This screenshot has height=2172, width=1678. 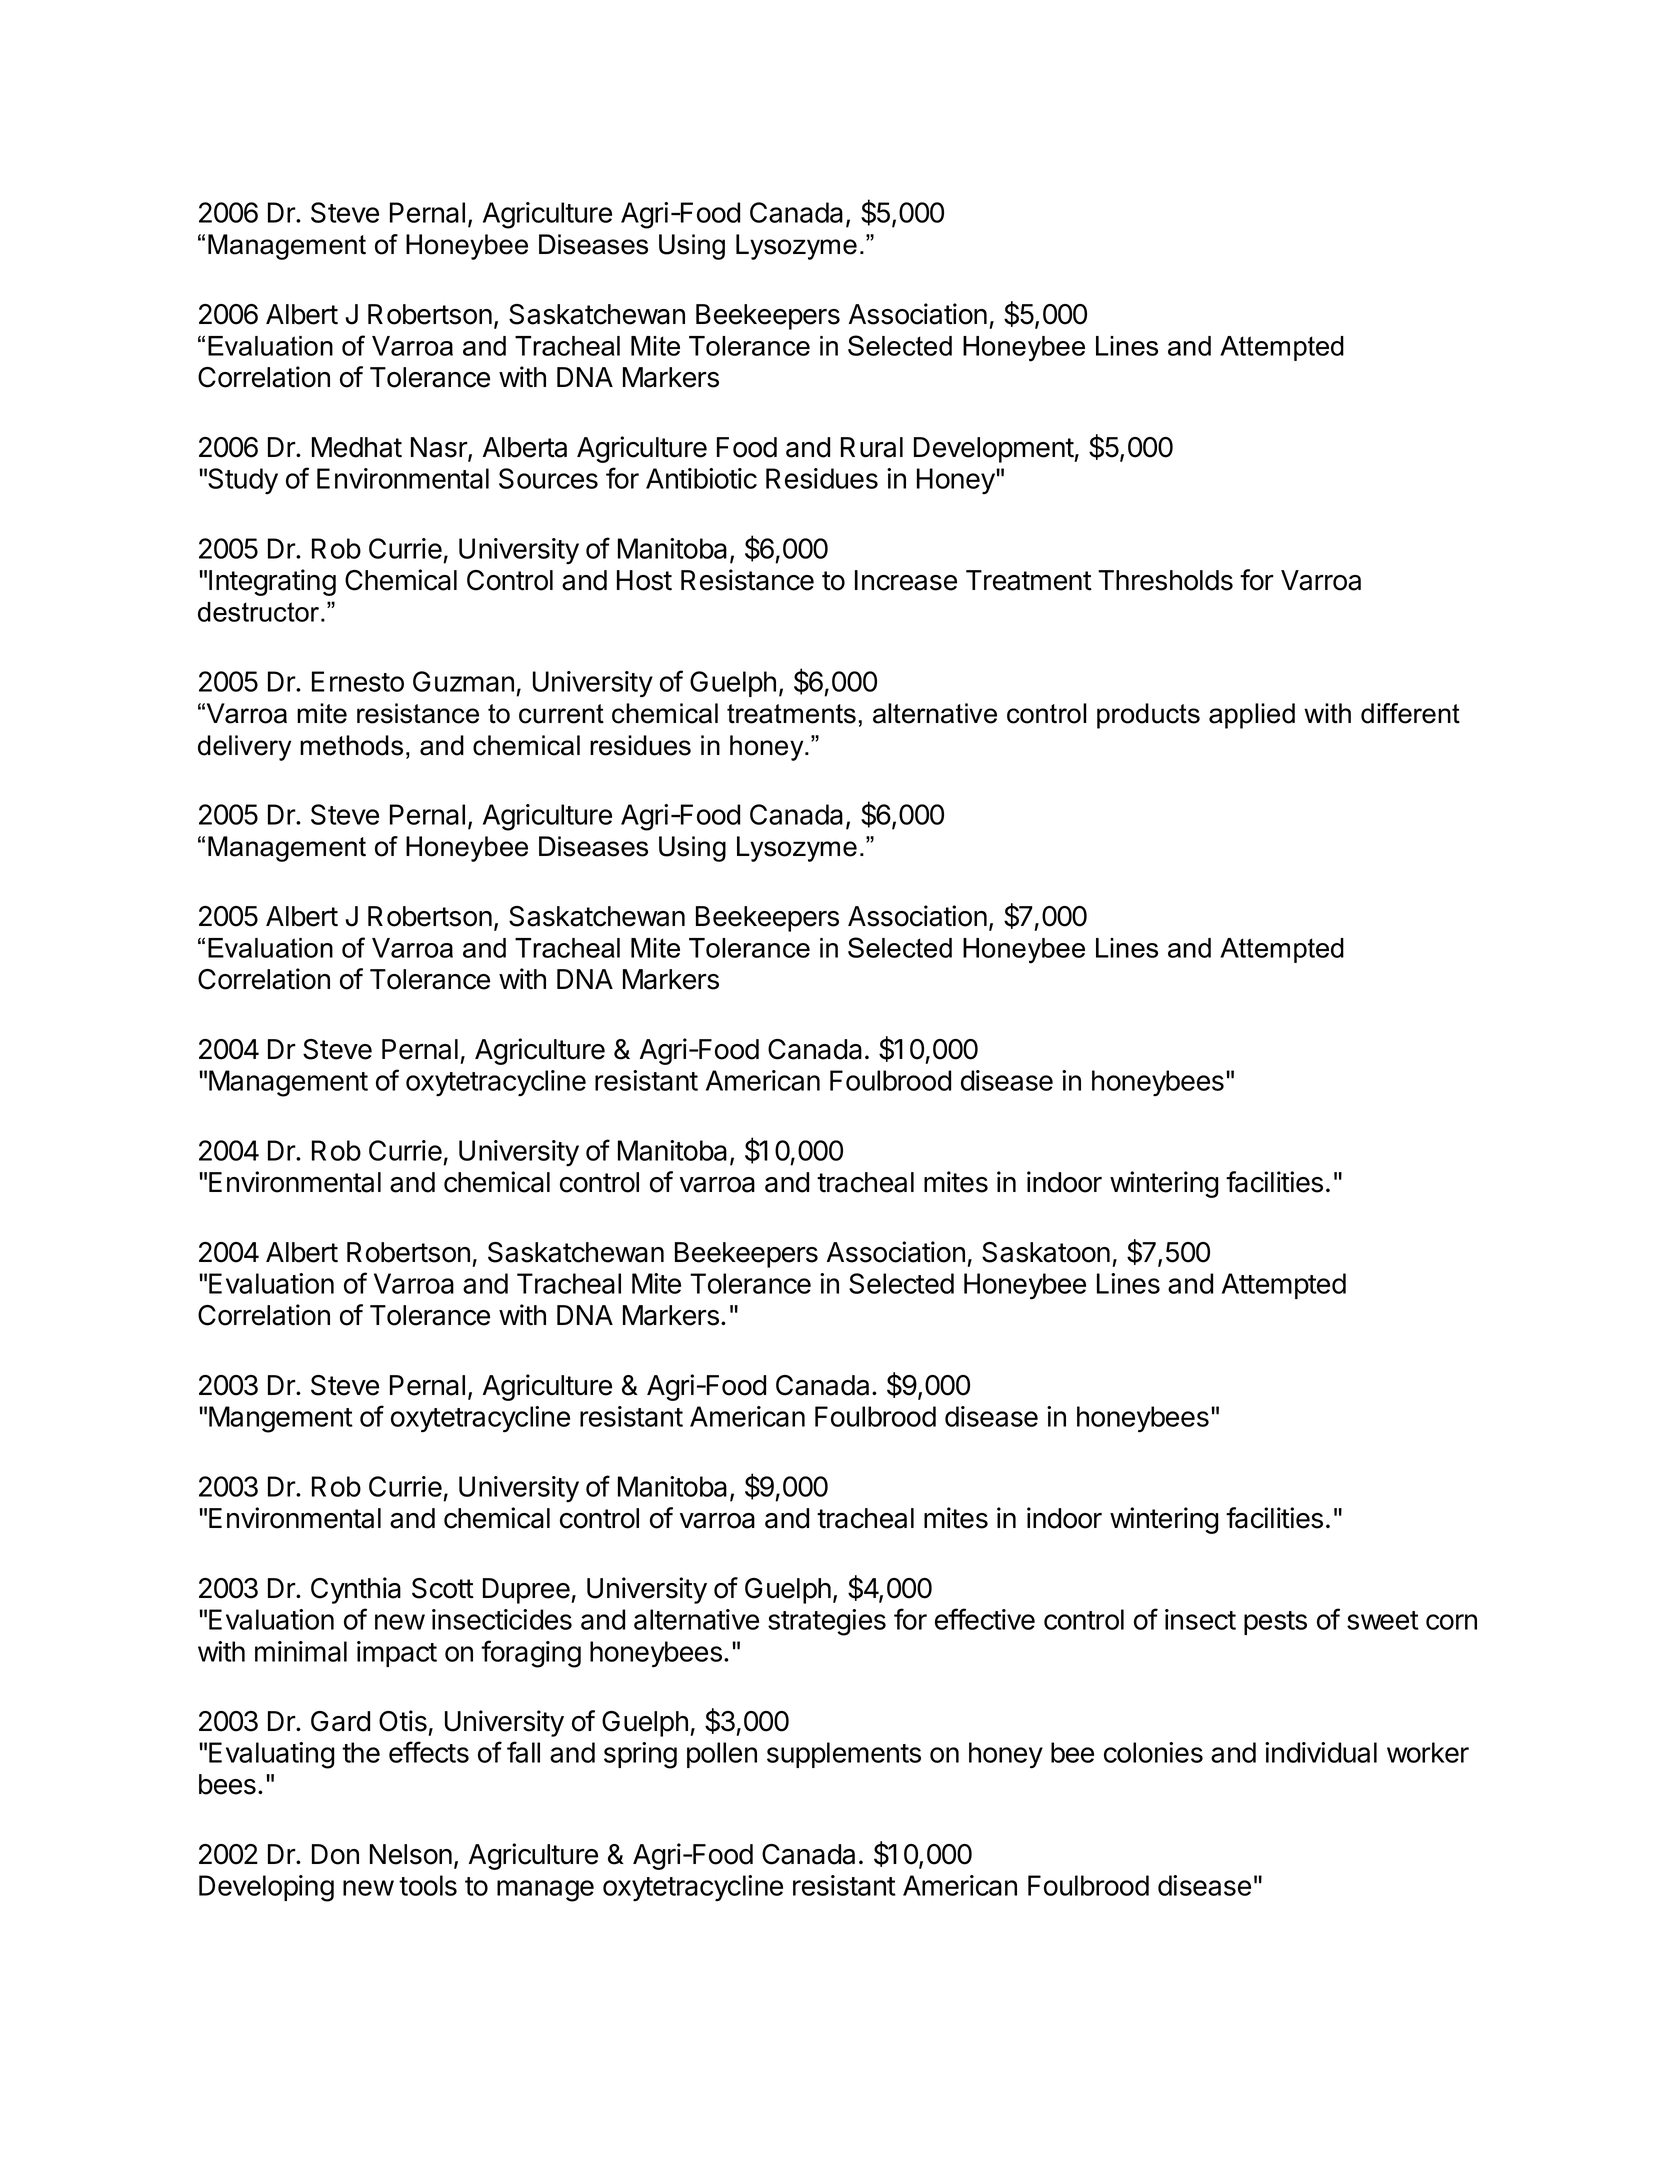 What do you see at coordinates (440, 448) in the screenshot?
I see `Nasr` at bounding box center [440, 448].
